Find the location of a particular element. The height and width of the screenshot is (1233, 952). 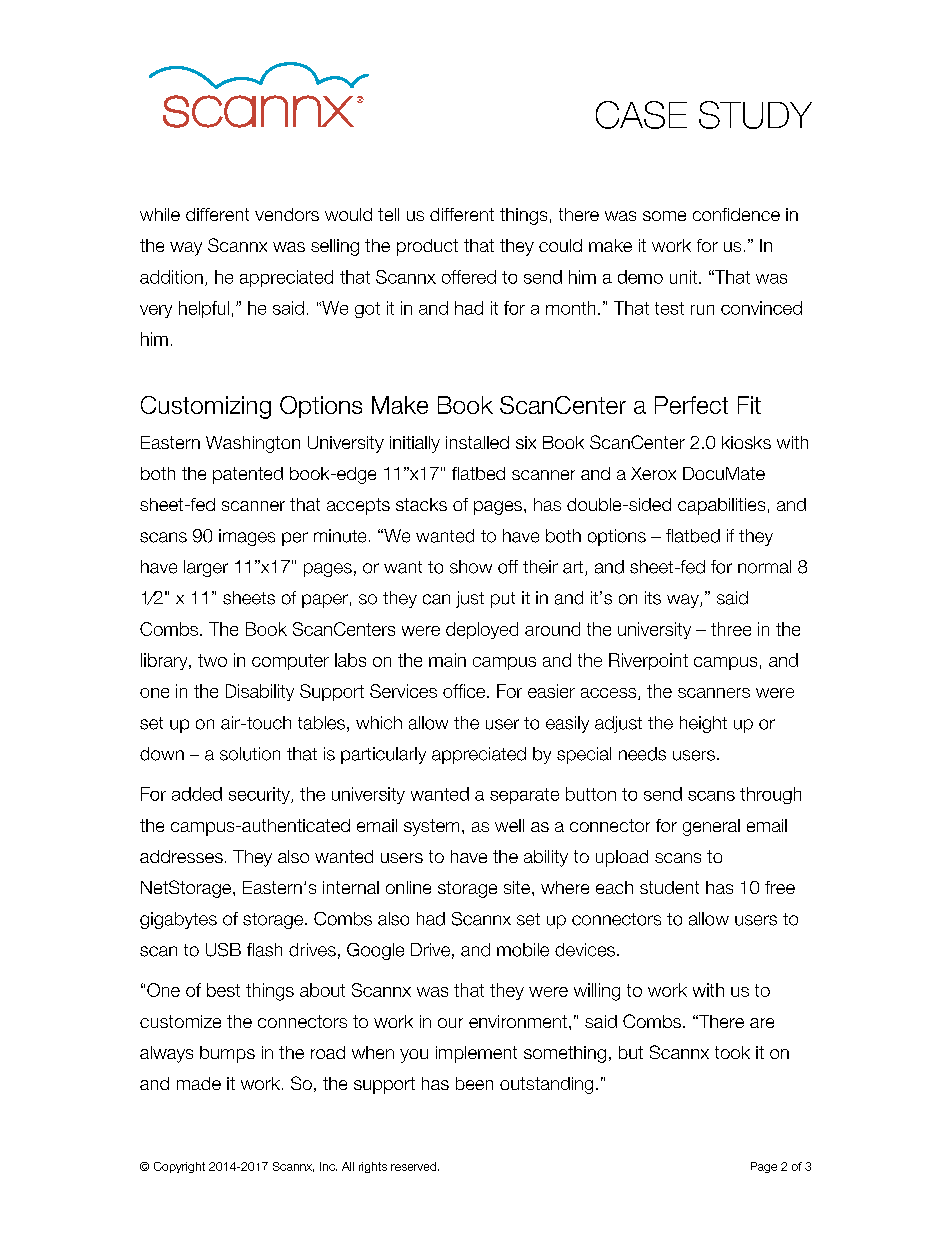

tell is located at coordinates (388, 214).
